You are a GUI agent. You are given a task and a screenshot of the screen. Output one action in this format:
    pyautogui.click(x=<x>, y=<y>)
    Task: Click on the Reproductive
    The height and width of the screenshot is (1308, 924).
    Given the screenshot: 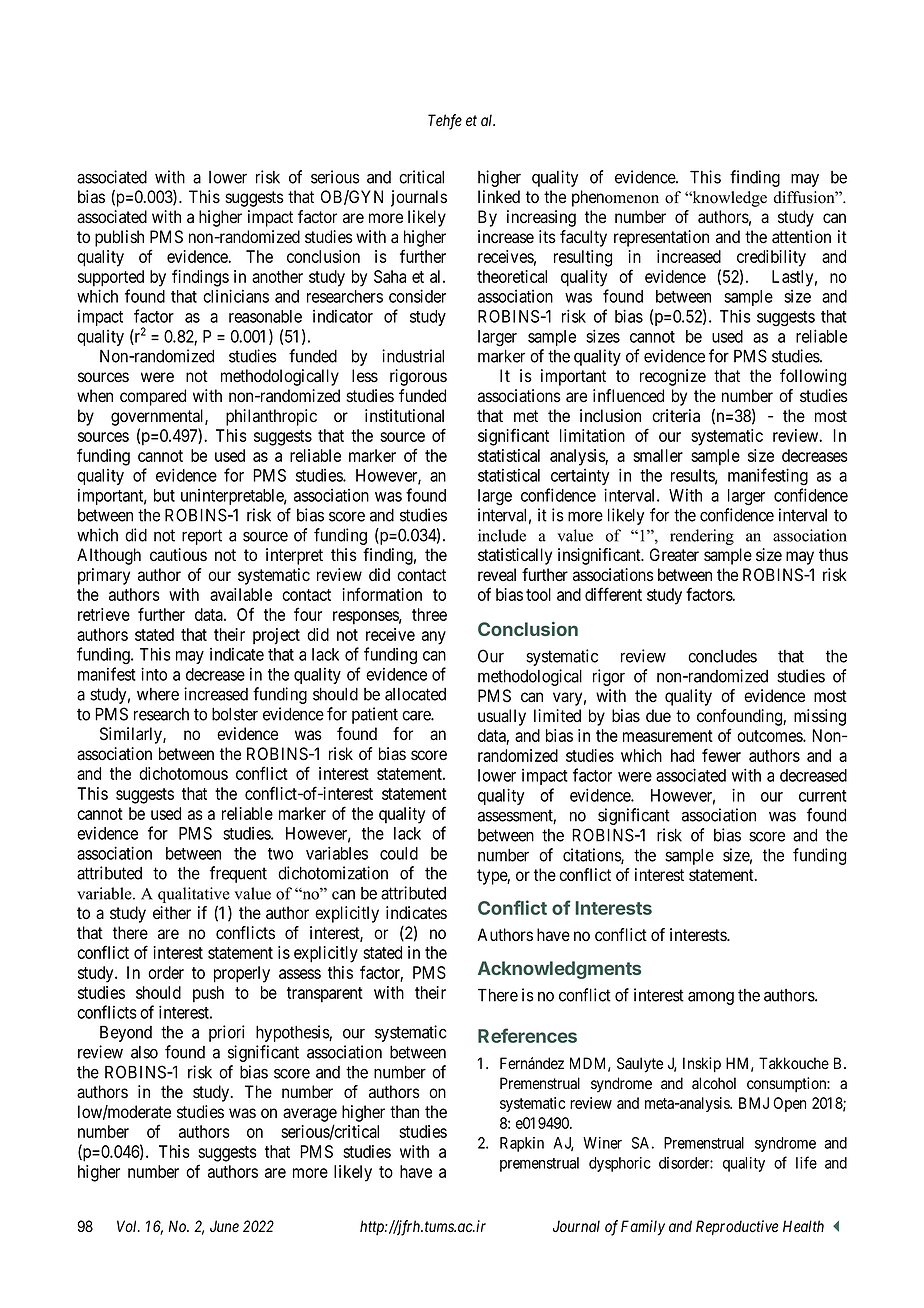 What is the action you would take?
    pyautogui.click(x=737, y=1227)
